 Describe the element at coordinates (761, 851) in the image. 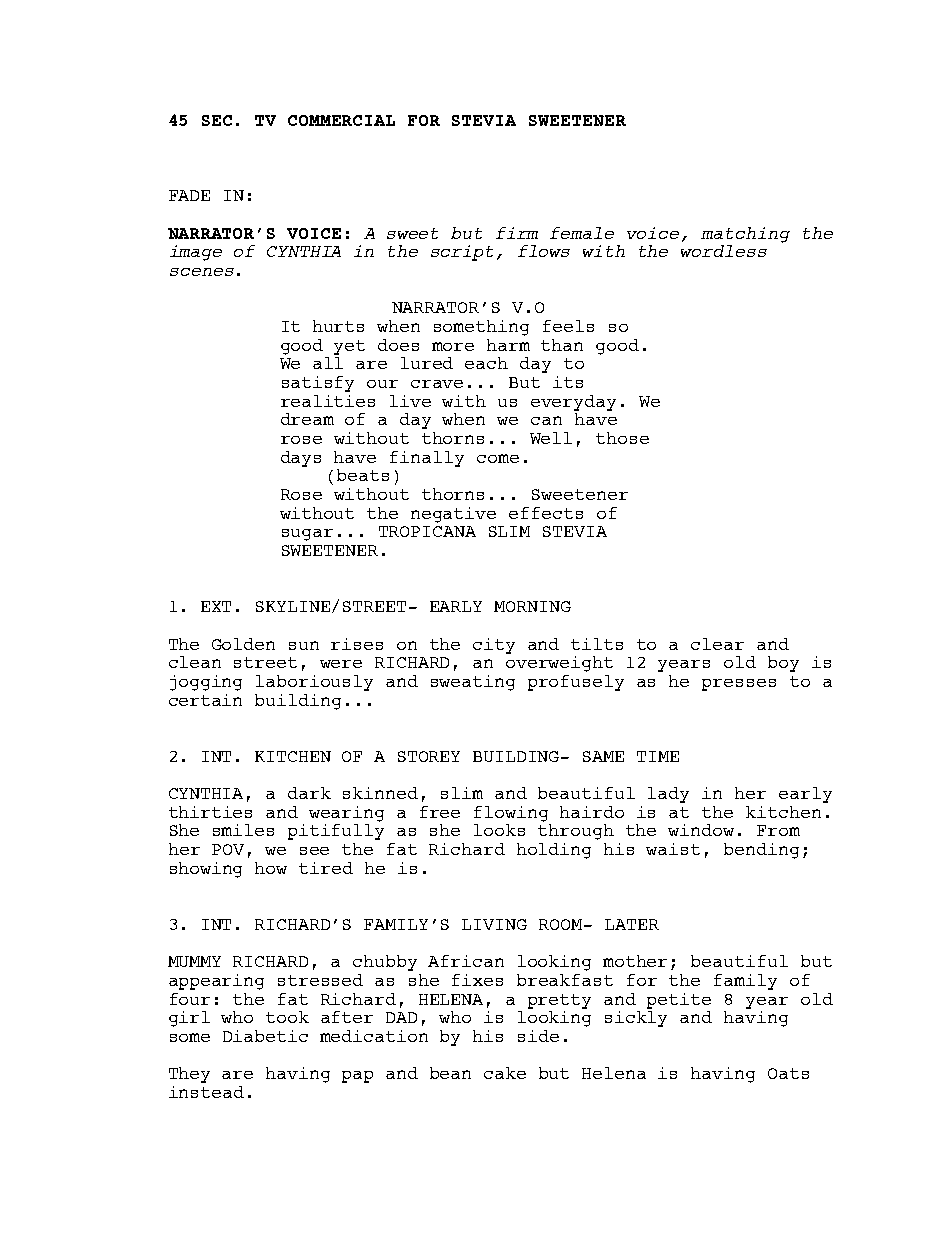

I see `bending` at that location.
